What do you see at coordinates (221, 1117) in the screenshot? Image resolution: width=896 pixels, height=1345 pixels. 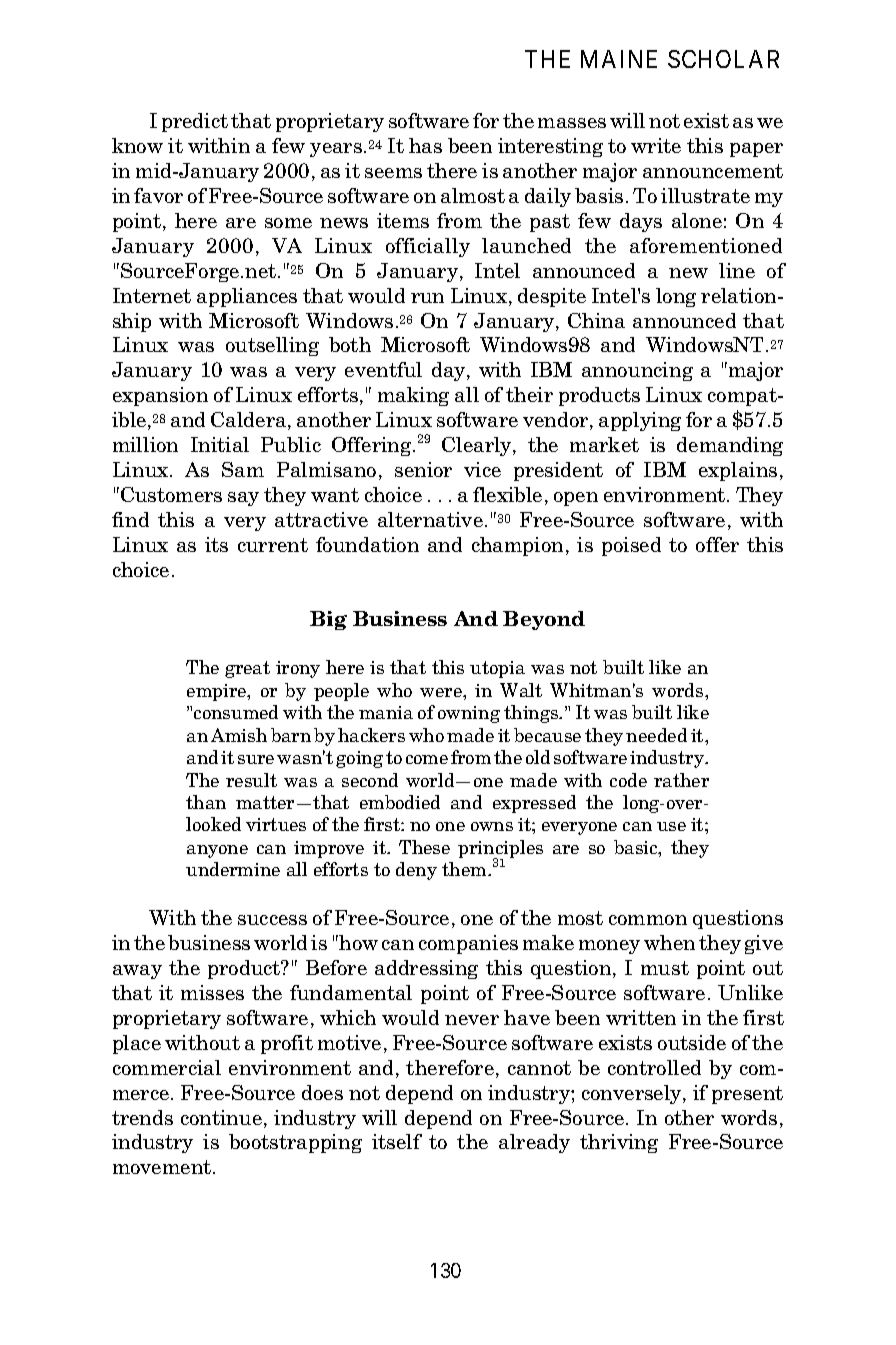 I see `continue` at bounding box center [221, 1117].
